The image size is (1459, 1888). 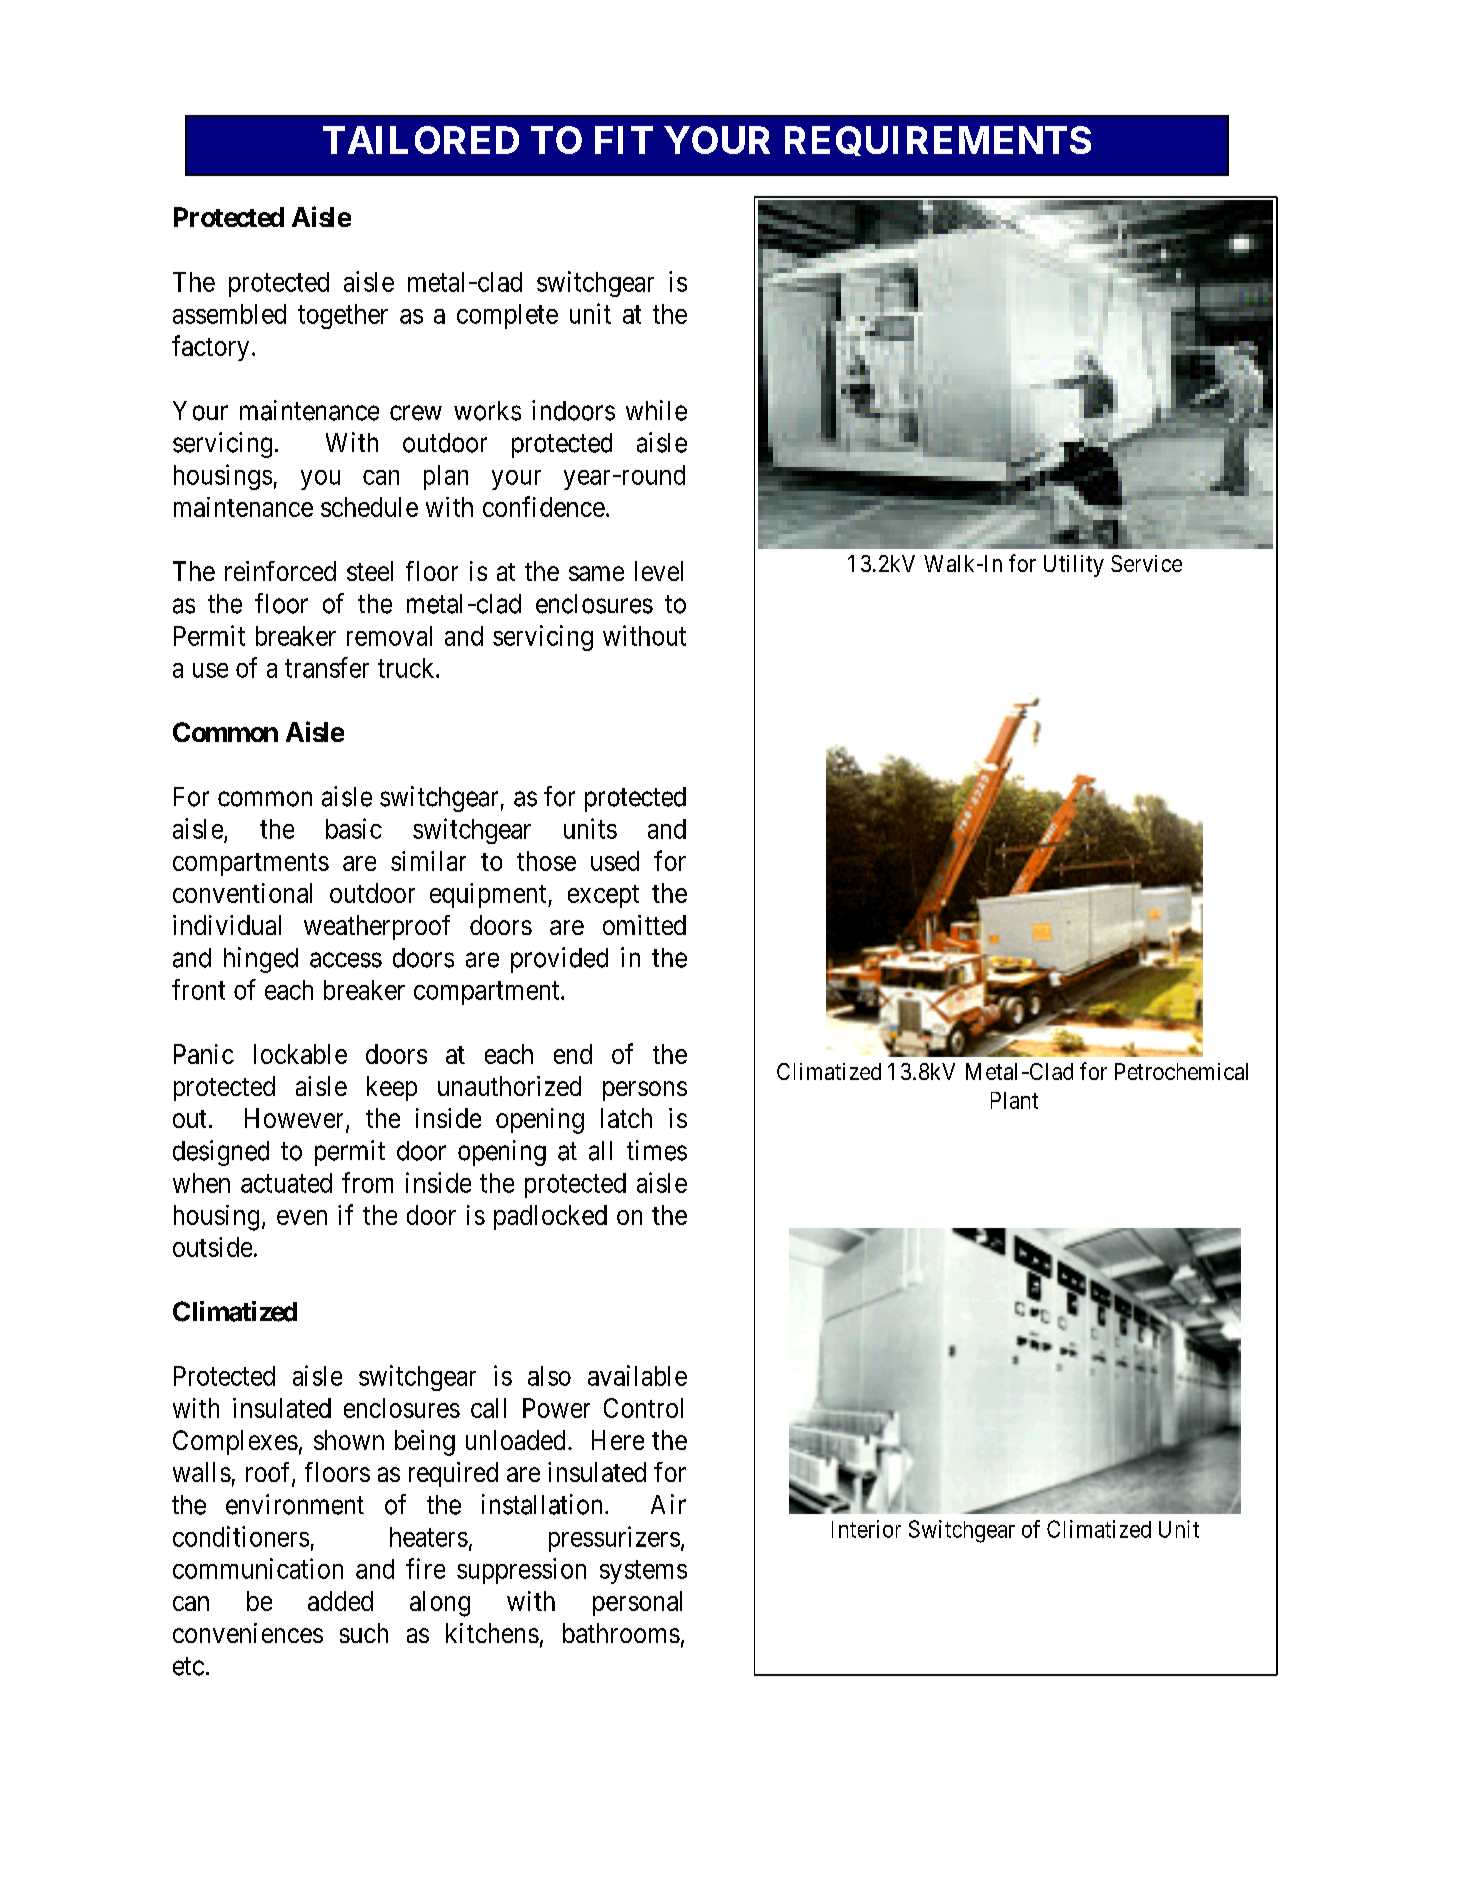 What do you see at coordinates (1074, 566) in the page?
I see `Utility` at bounding box center [1074, 566].
